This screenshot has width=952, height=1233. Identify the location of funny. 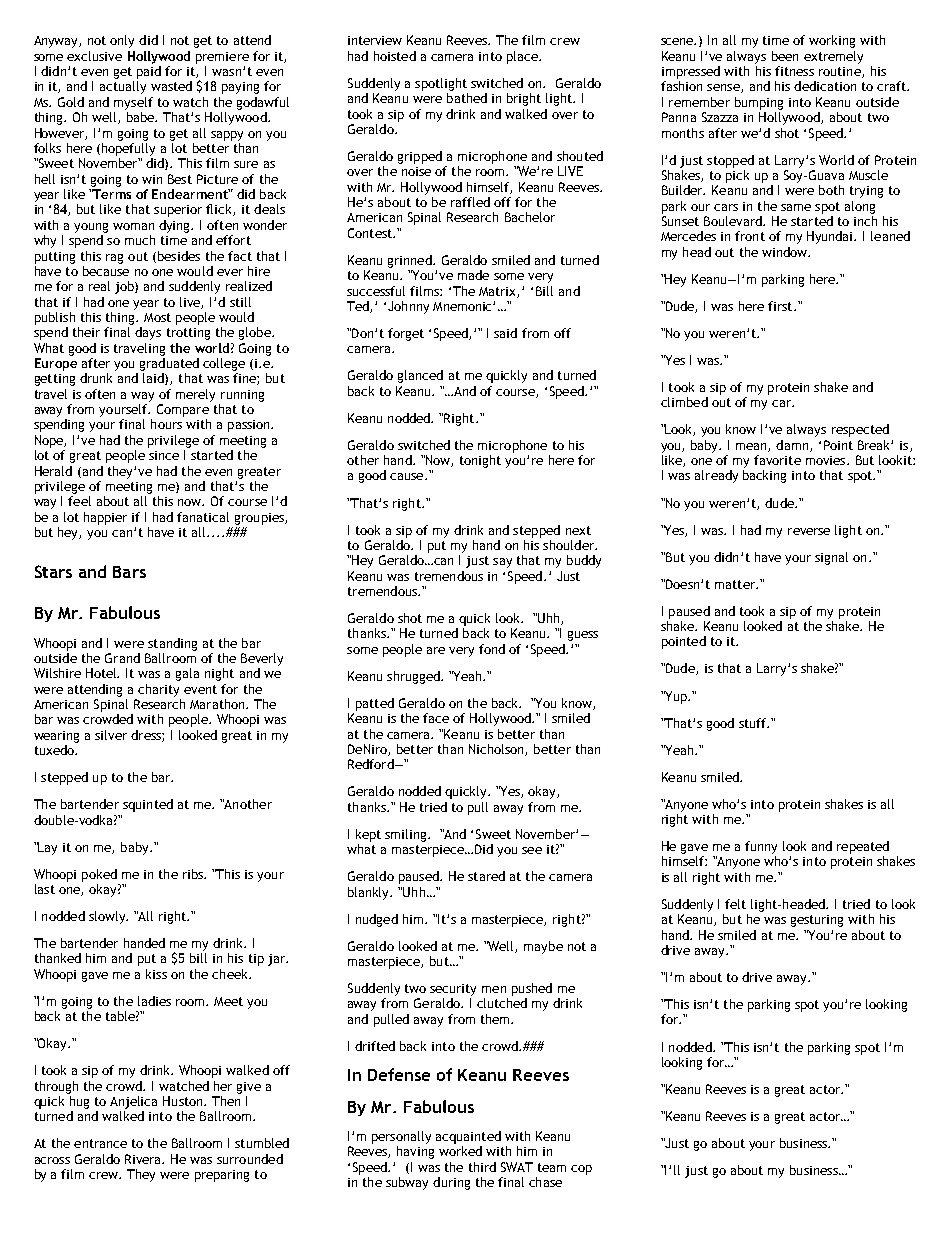
(761, 847).
